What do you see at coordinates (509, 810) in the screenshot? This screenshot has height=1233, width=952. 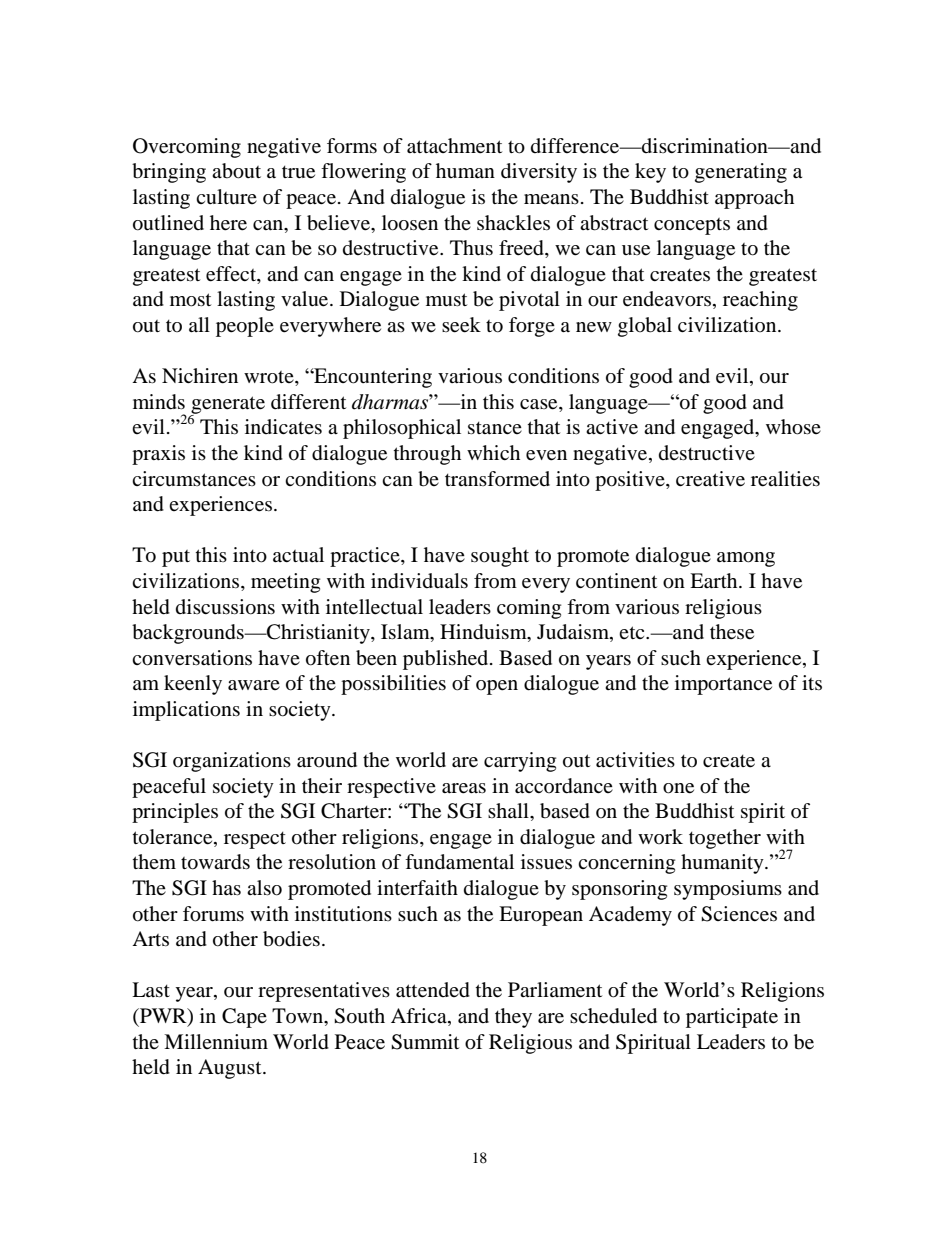 I see `shall` at bounding box center [509, 810].
